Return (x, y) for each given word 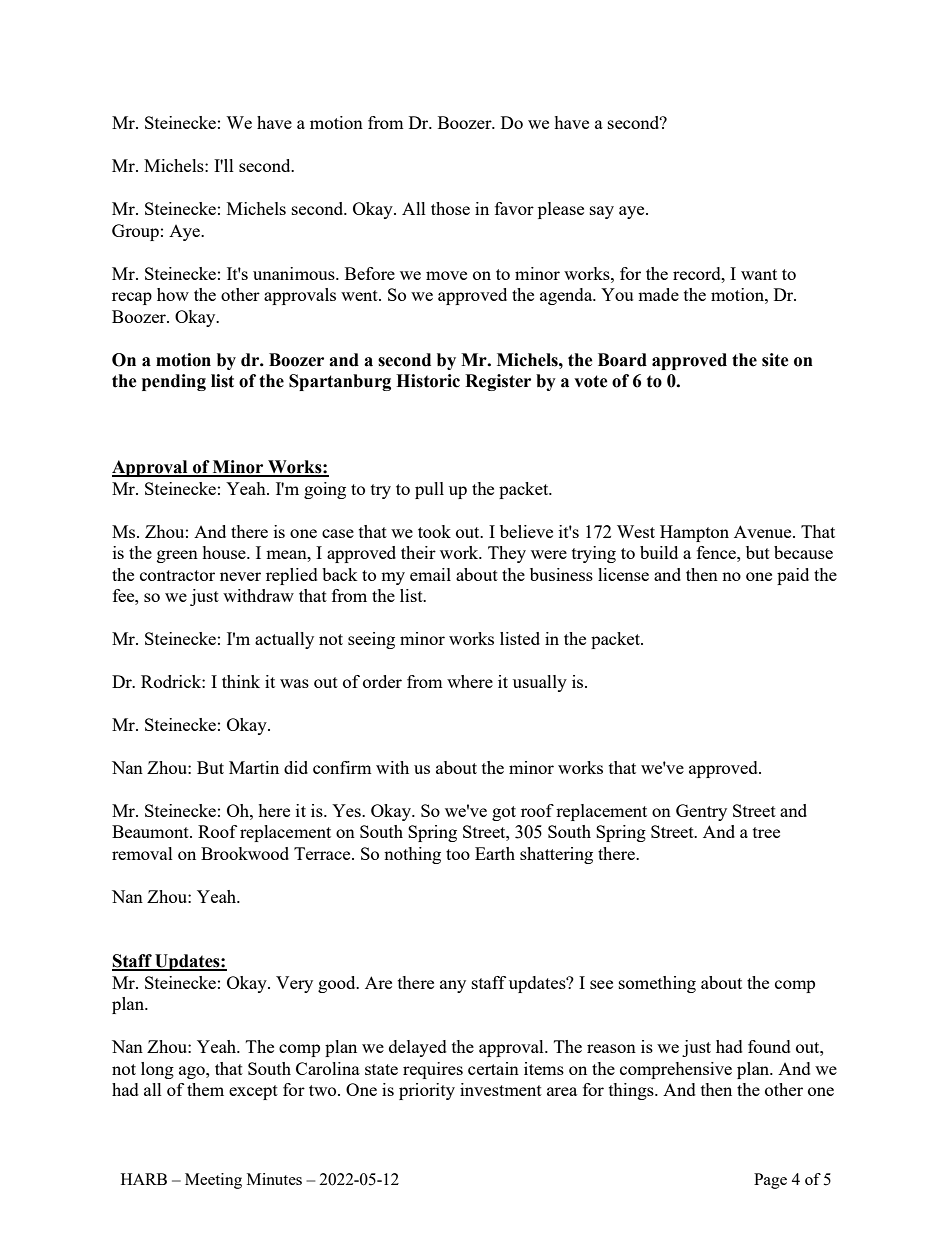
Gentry (701, 812)
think (241, 681)
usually (540, 683)
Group (135, 232)
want (759, 274)
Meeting (213, 1181)
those (450, 208)
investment (501, 1089)
